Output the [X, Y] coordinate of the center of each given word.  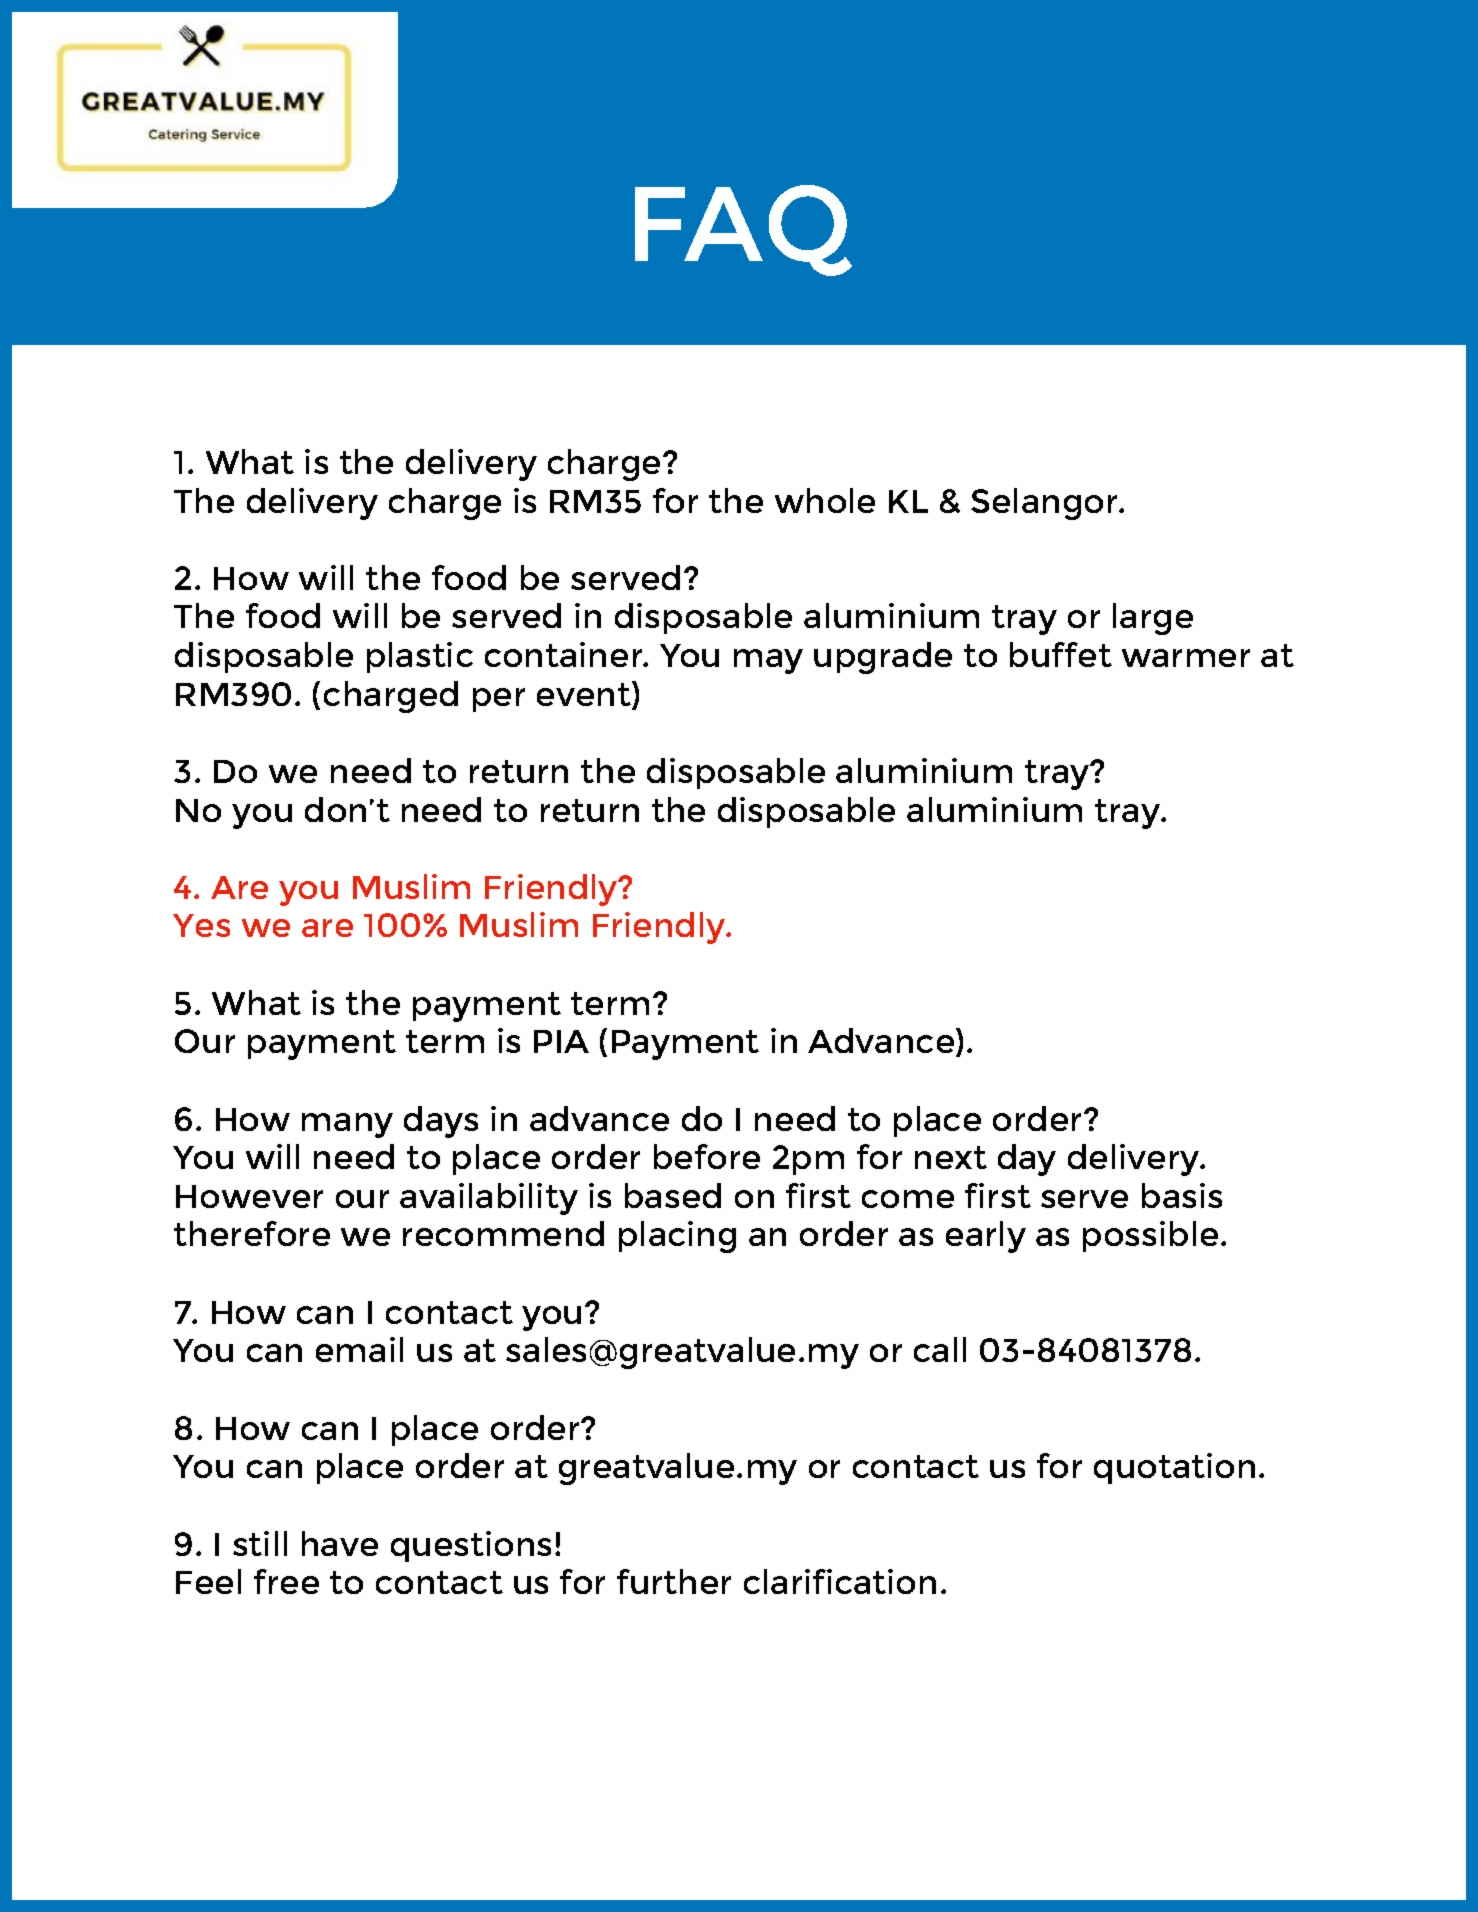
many [347, 1125]
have [340, 1543]
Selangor [1045, 504]
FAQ [743, 230]
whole [825, 500]
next [951, 1157]
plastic [420, 657]
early [986, 1237]
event [585, 695]
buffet [1061, 654]
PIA [561, 1041]
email [359, 1349]
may [768, 661]
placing [677, 1237]
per [499, 700]
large [1153, 619]
